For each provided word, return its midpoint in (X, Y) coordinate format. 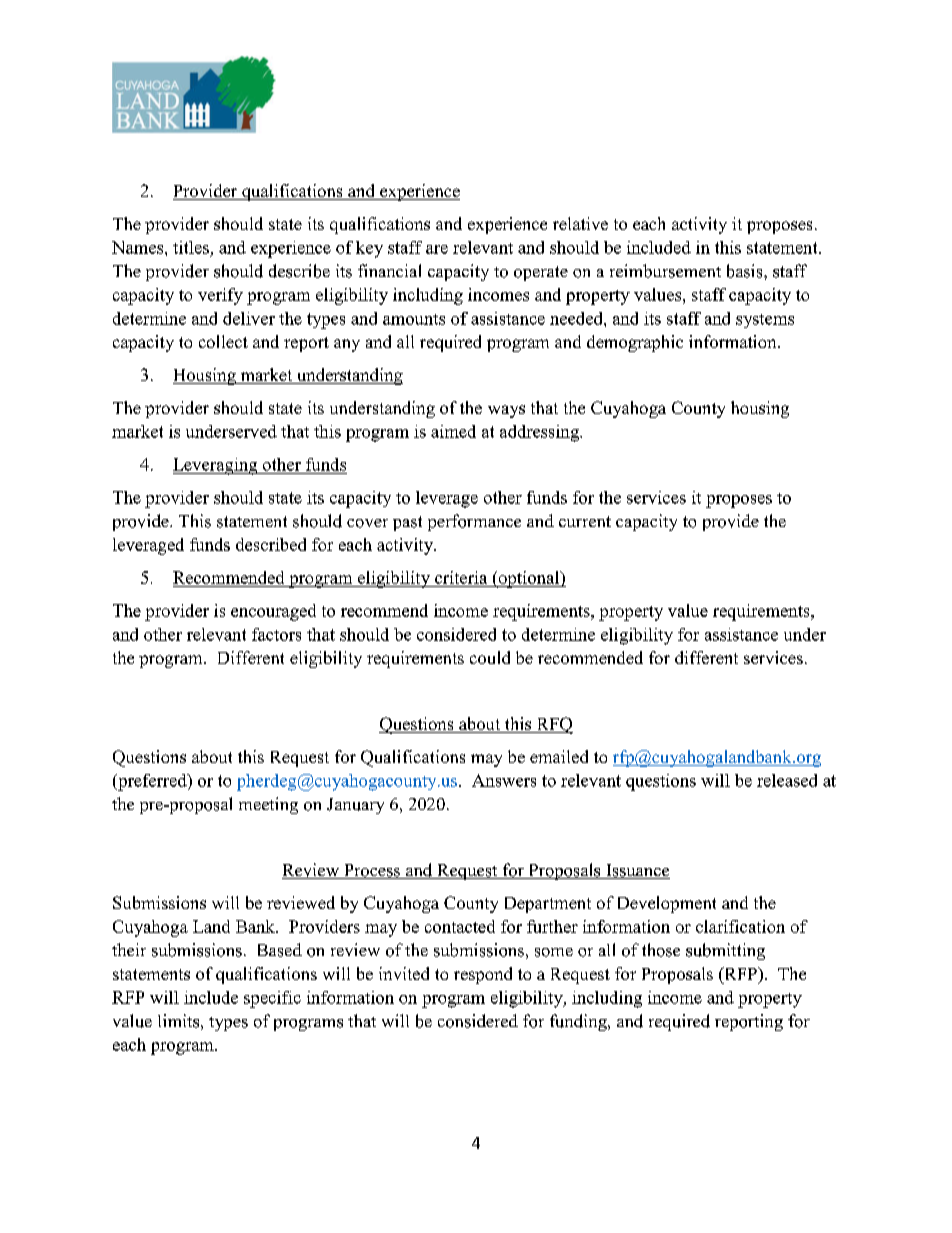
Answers (504, 780)
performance (474, 522)
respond (483, 975)
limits (178, 1021)
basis (746, 271)
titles (191, 247)
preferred (152, 782)
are (437, 249)
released (787, 780)
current (585, 521)
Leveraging (216, 466)
